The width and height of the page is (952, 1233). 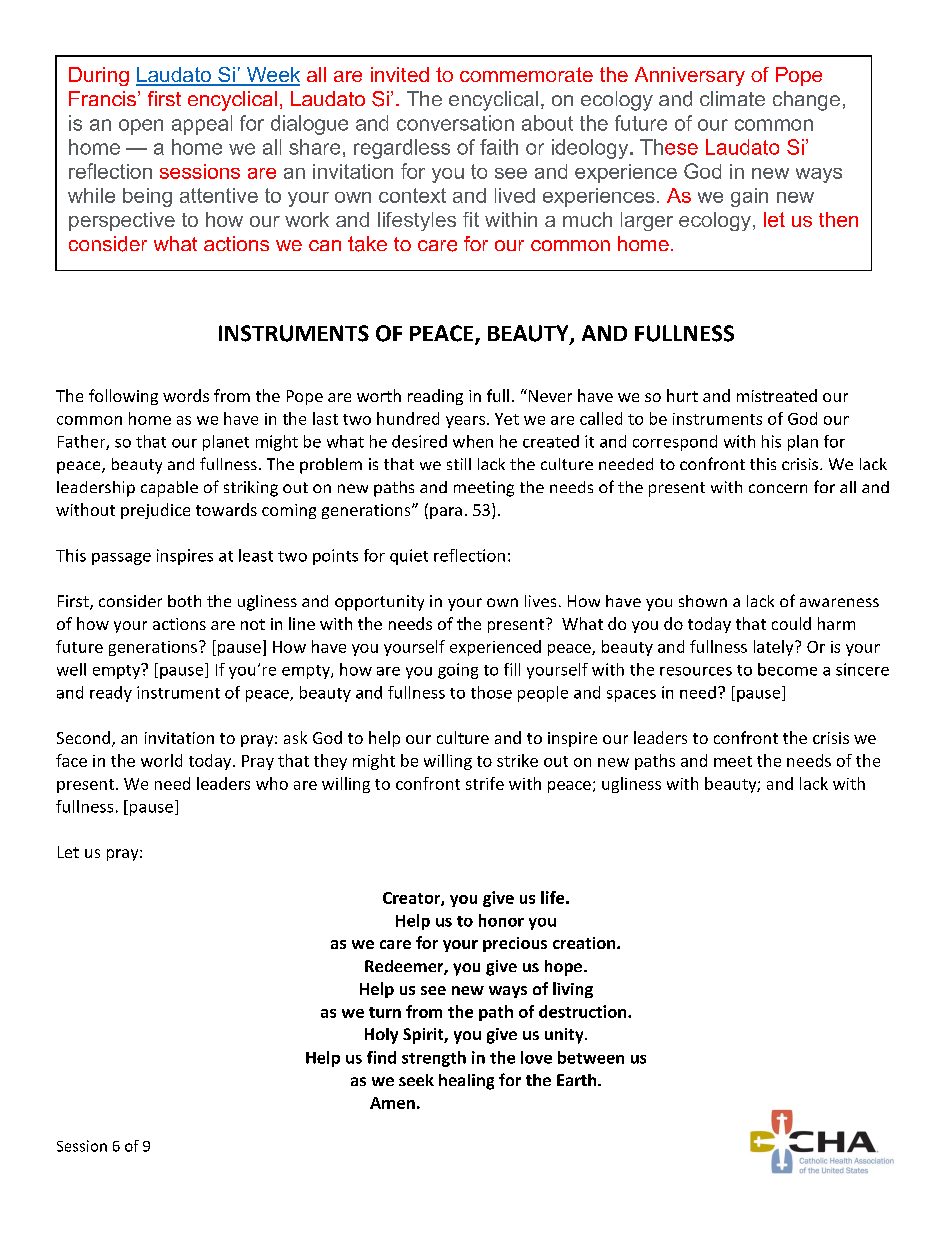 I want to click on world, so click(x=161, y=760).
